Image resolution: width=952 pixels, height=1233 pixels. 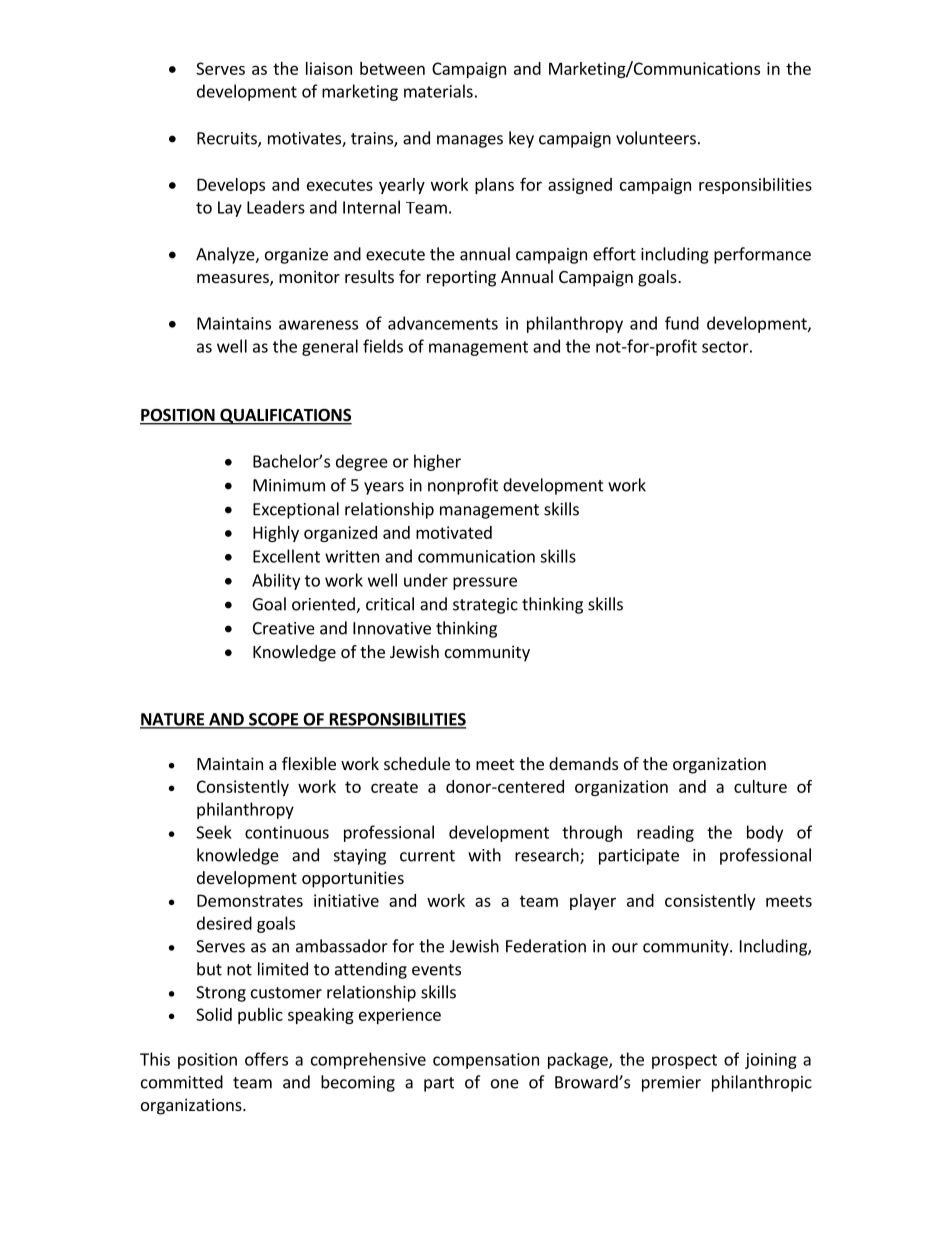 I want to click on pressure, so click(x=485, y=583).
